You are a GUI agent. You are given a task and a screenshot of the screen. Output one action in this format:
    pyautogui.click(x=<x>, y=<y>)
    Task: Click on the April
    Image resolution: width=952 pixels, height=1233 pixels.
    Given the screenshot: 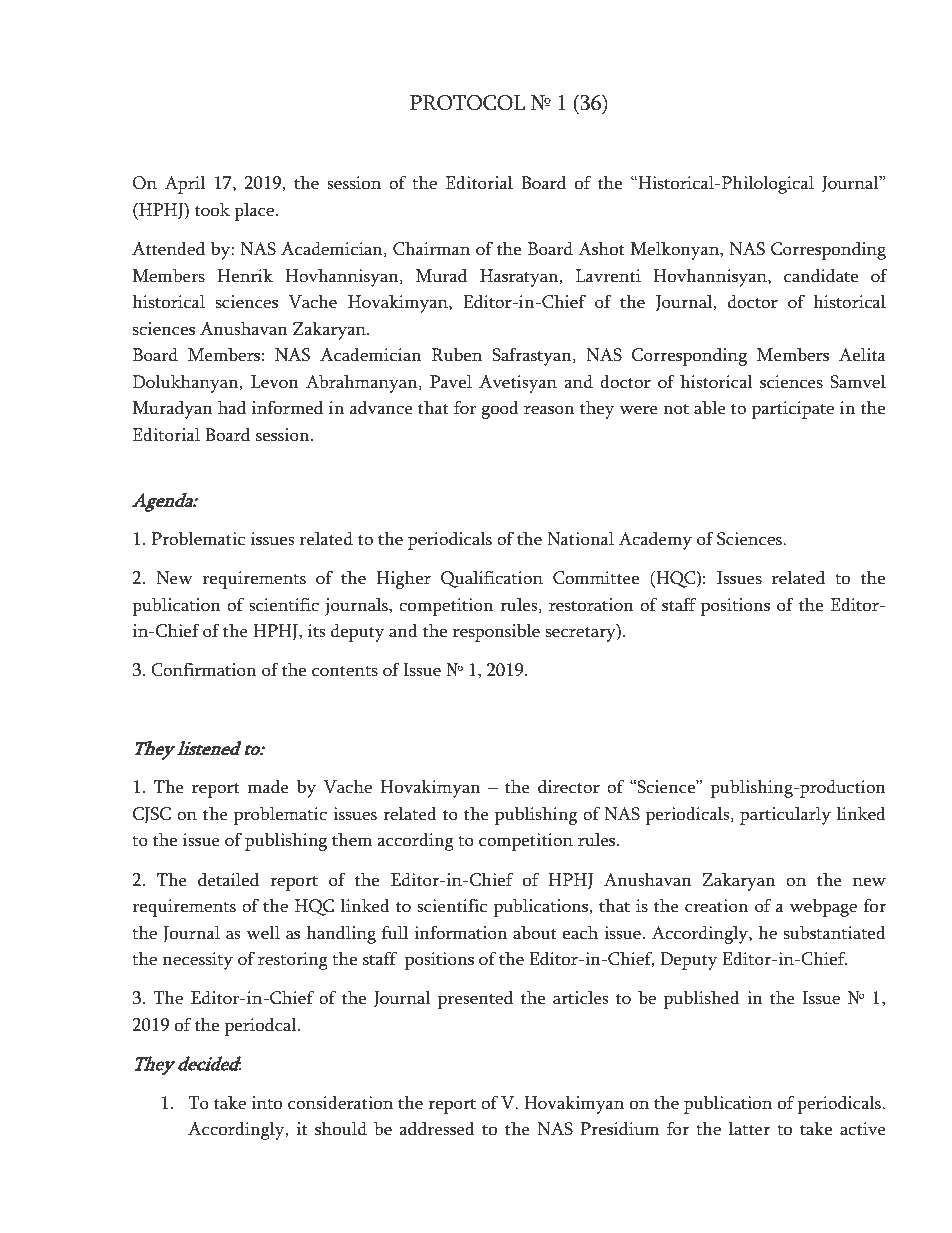 What is the action you would take?
    pyautogui.click(x=185, y=185)
